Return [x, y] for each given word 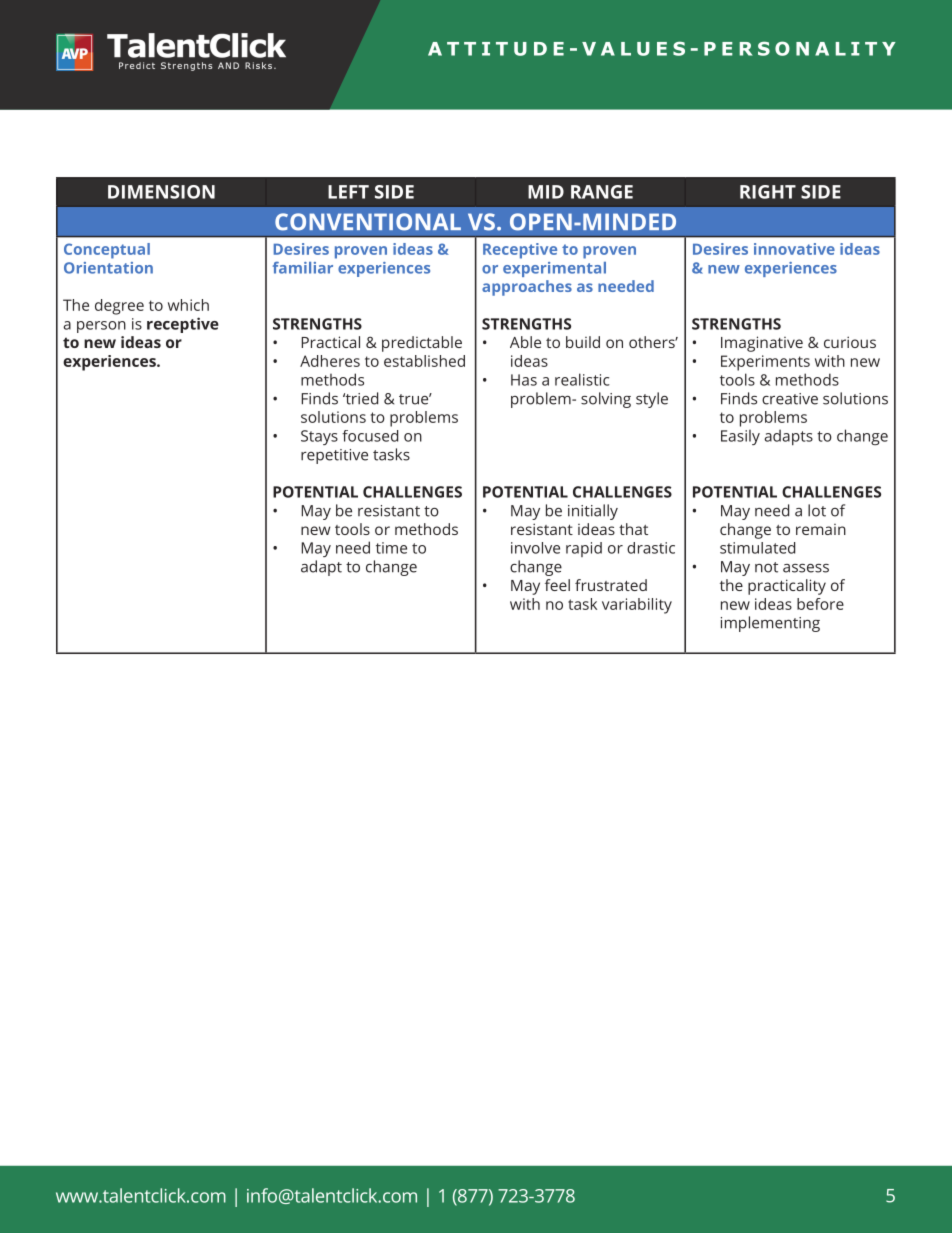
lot [817, 510]
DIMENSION [161, 192]
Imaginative [762, 344]
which [188, 305]
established [424, 361]
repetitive [334, 456]
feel [557, 585]
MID [546, 192]
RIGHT [768, 192]
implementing [770, 624]
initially [593, 512]
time [391, 548]
